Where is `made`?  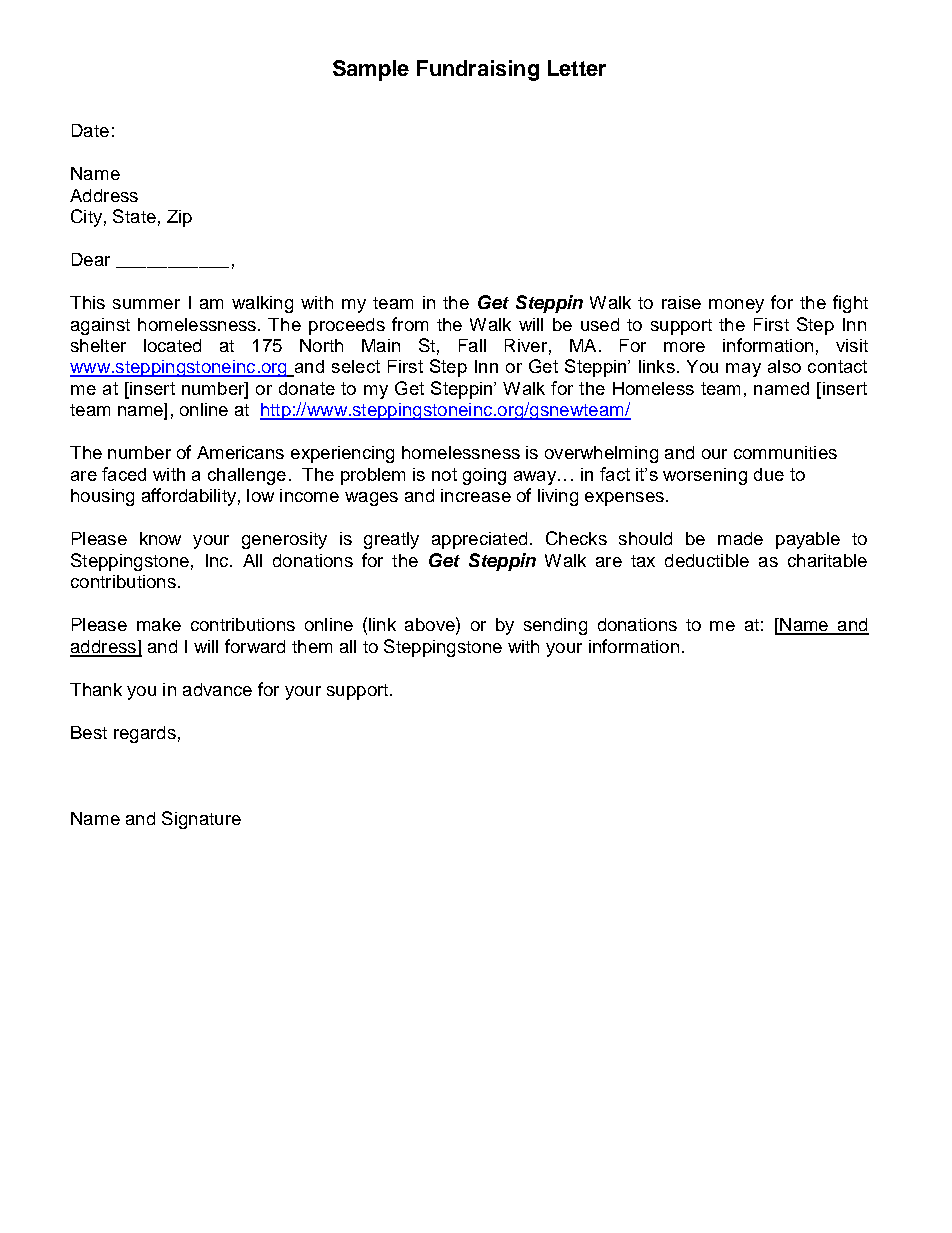
made is located at coordinates (740, 538).
